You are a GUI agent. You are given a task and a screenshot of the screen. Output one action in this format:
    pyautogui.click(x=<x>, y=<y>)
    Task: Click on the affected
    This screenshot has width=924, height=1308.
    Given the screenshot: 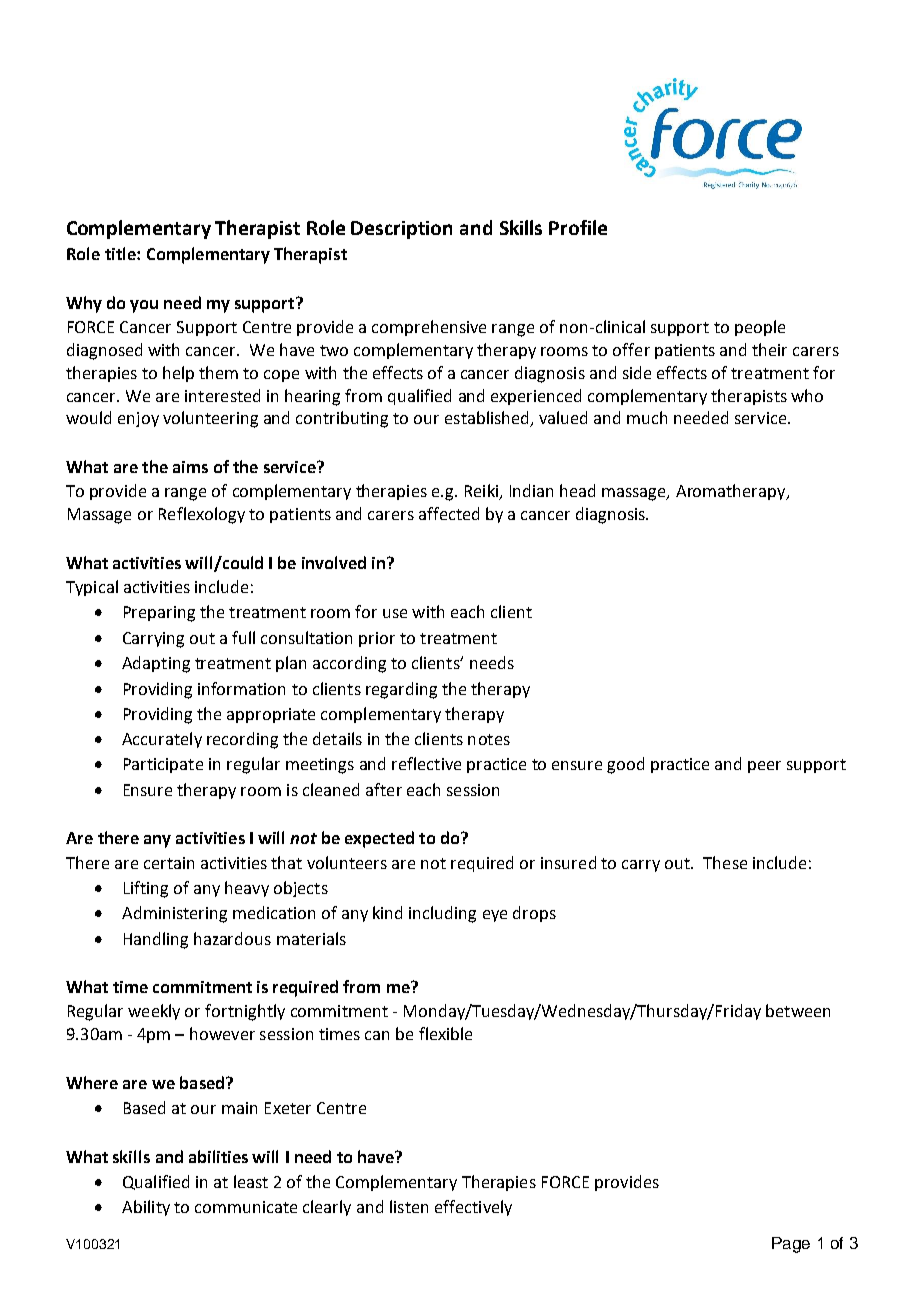 What is the action you would take?
    pyautogui.click(x=449, y=513)
